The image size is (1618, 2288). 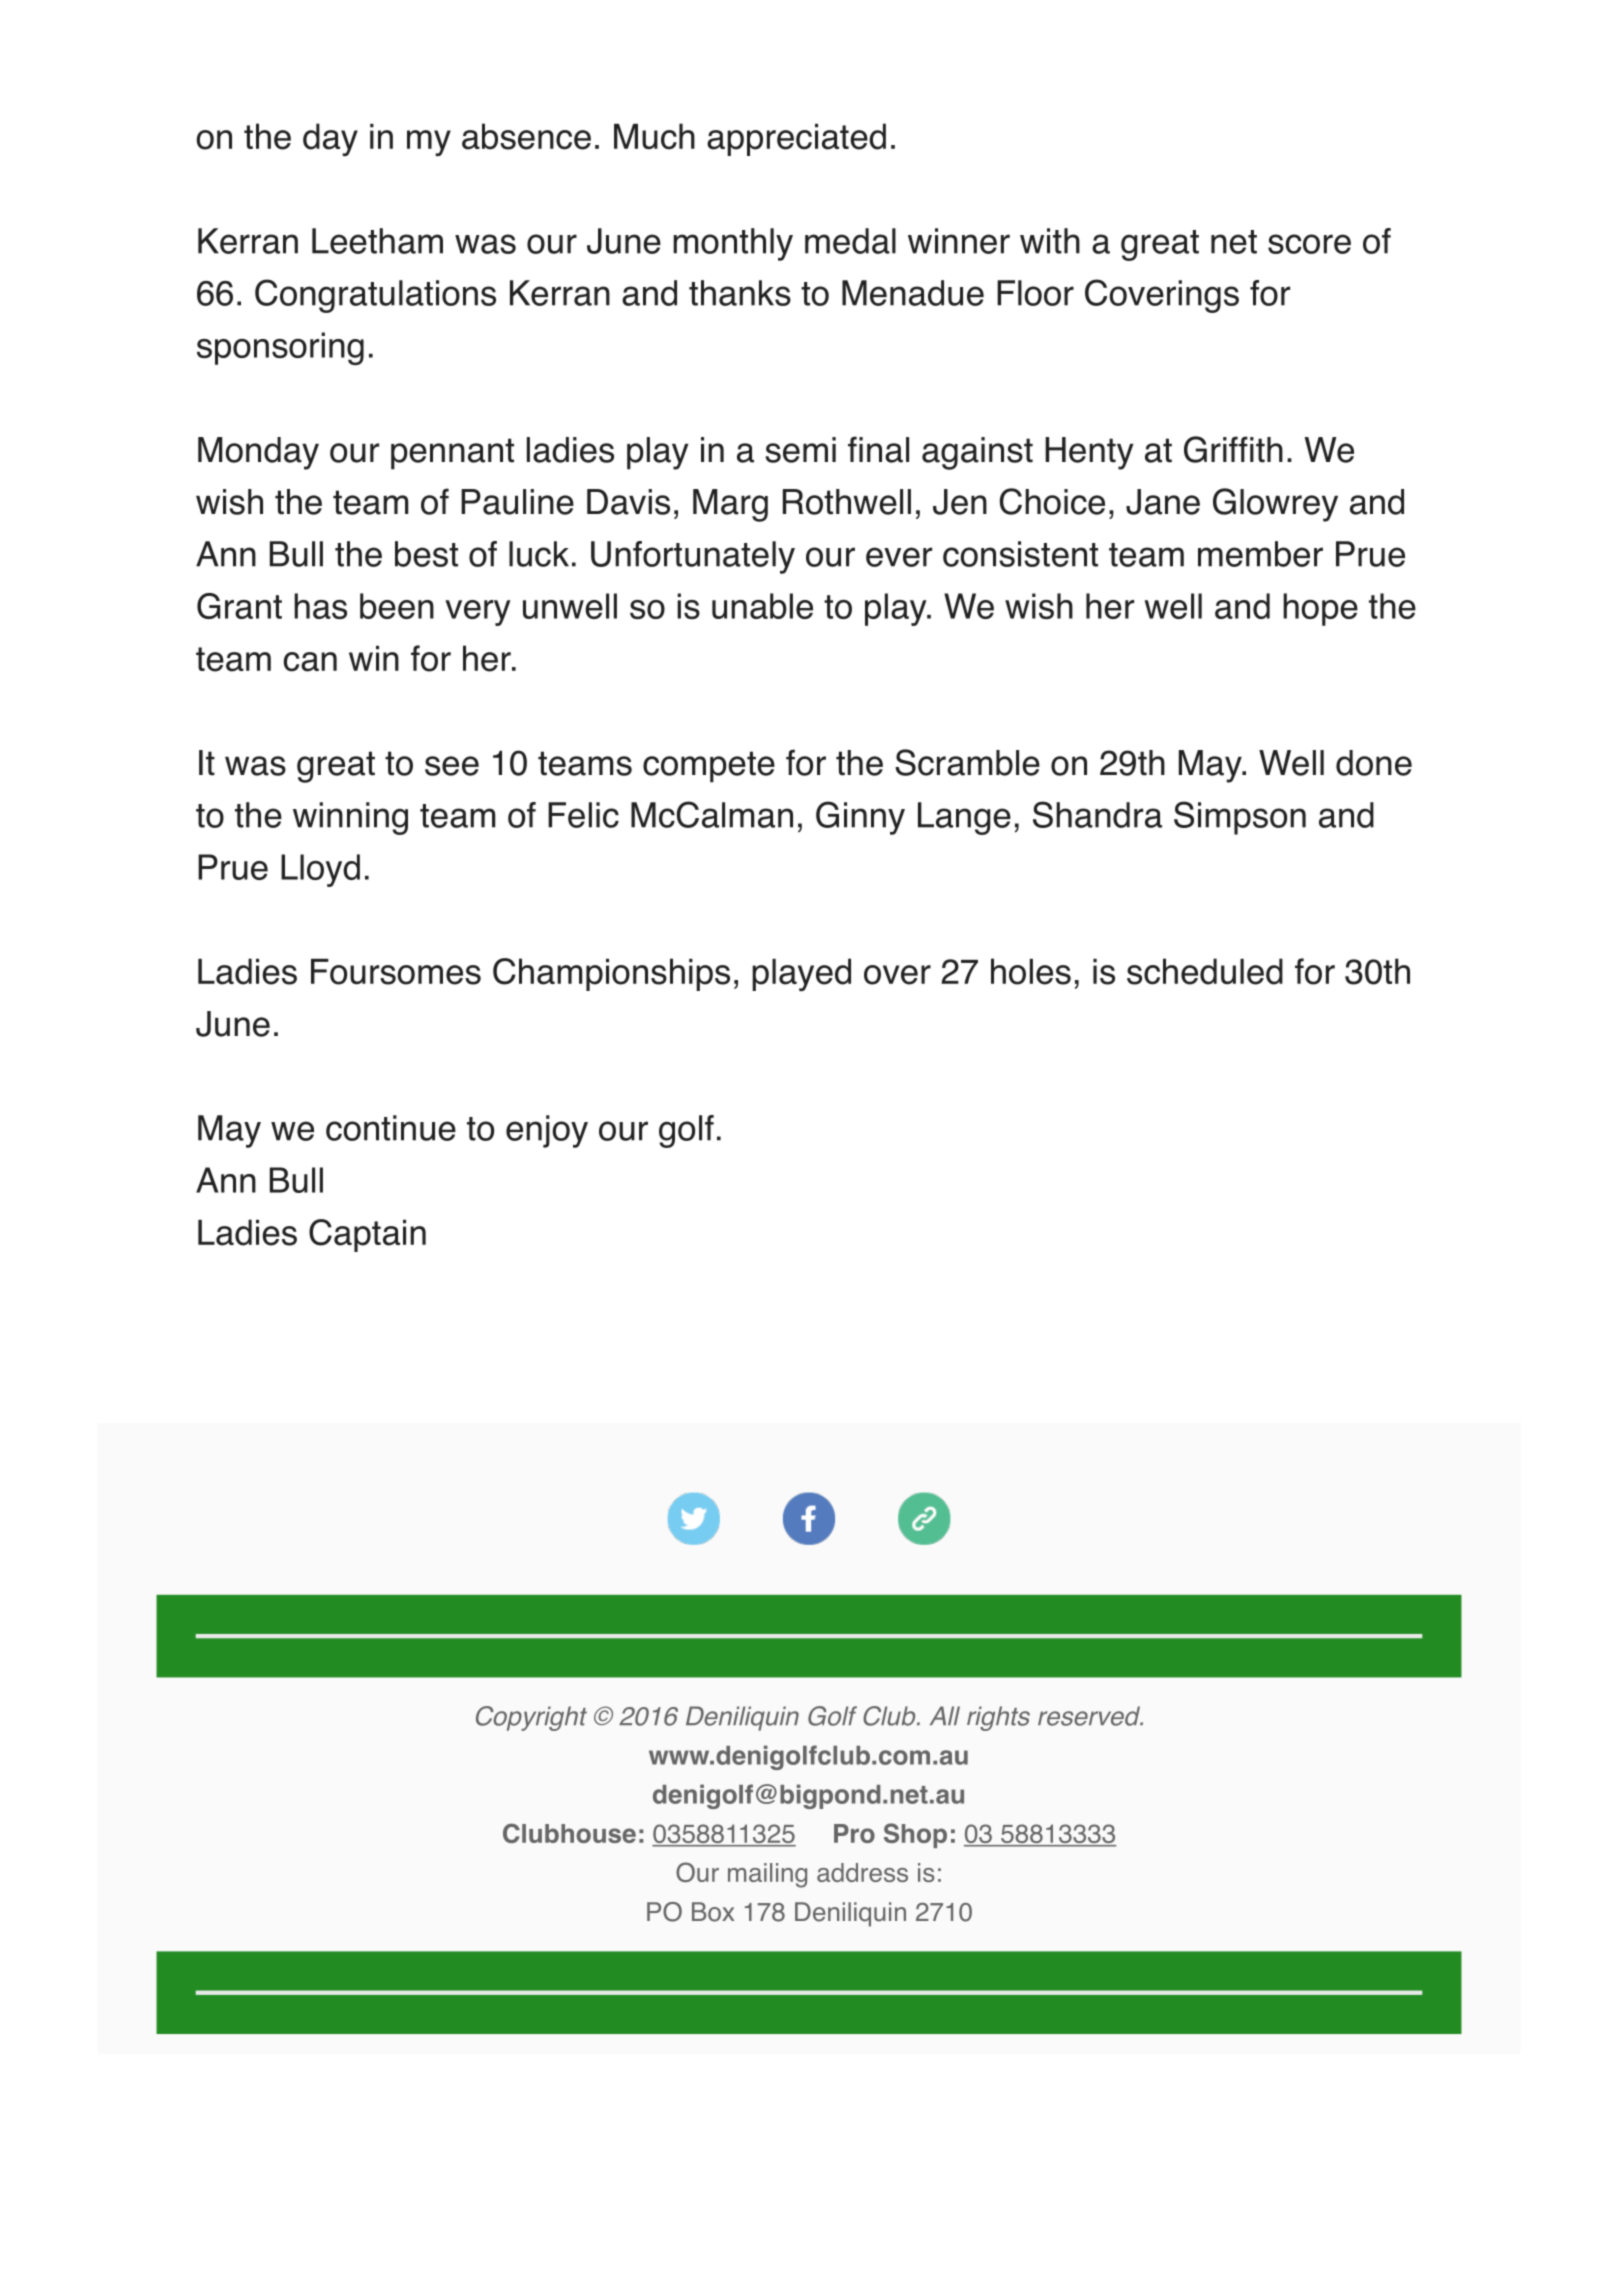 I want to click on Copyright, so click(x=531, y=1718).
